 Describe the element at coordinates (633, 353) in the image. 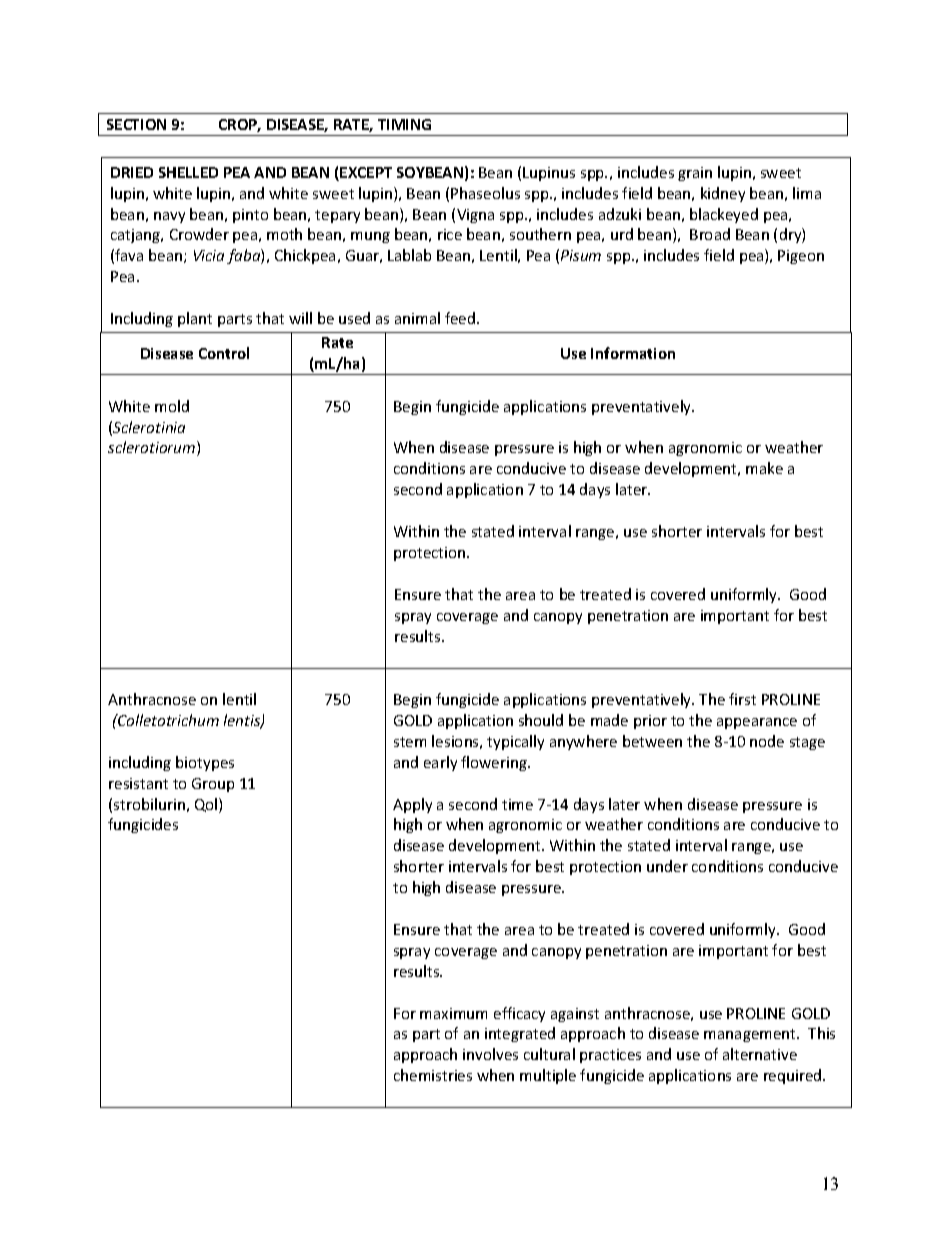

I see `Information` at that location.
